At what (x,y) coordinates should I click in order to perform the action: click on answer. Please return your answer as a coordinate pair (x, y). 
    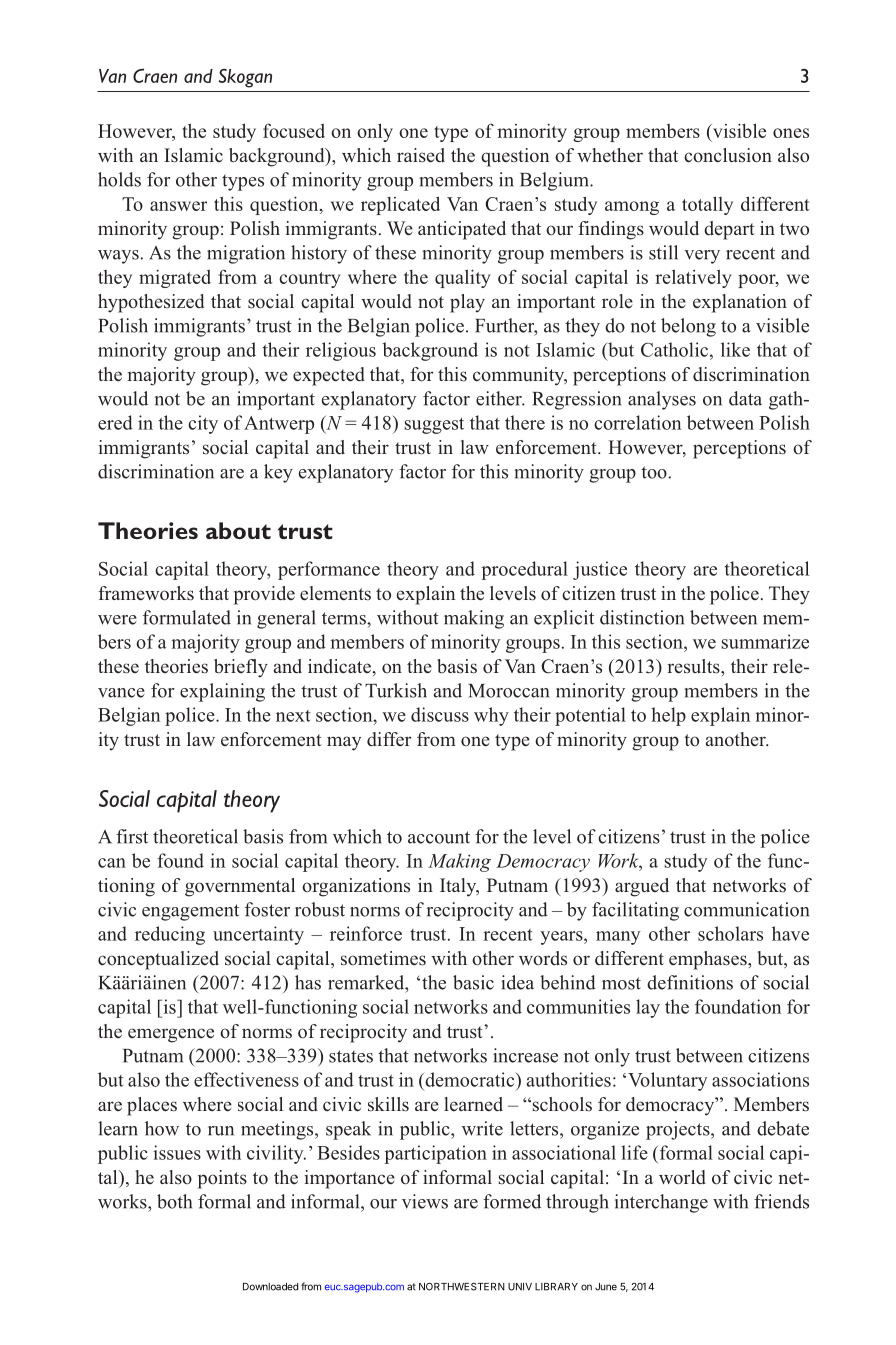
    Looking at the image, I should click on (178, 206).
